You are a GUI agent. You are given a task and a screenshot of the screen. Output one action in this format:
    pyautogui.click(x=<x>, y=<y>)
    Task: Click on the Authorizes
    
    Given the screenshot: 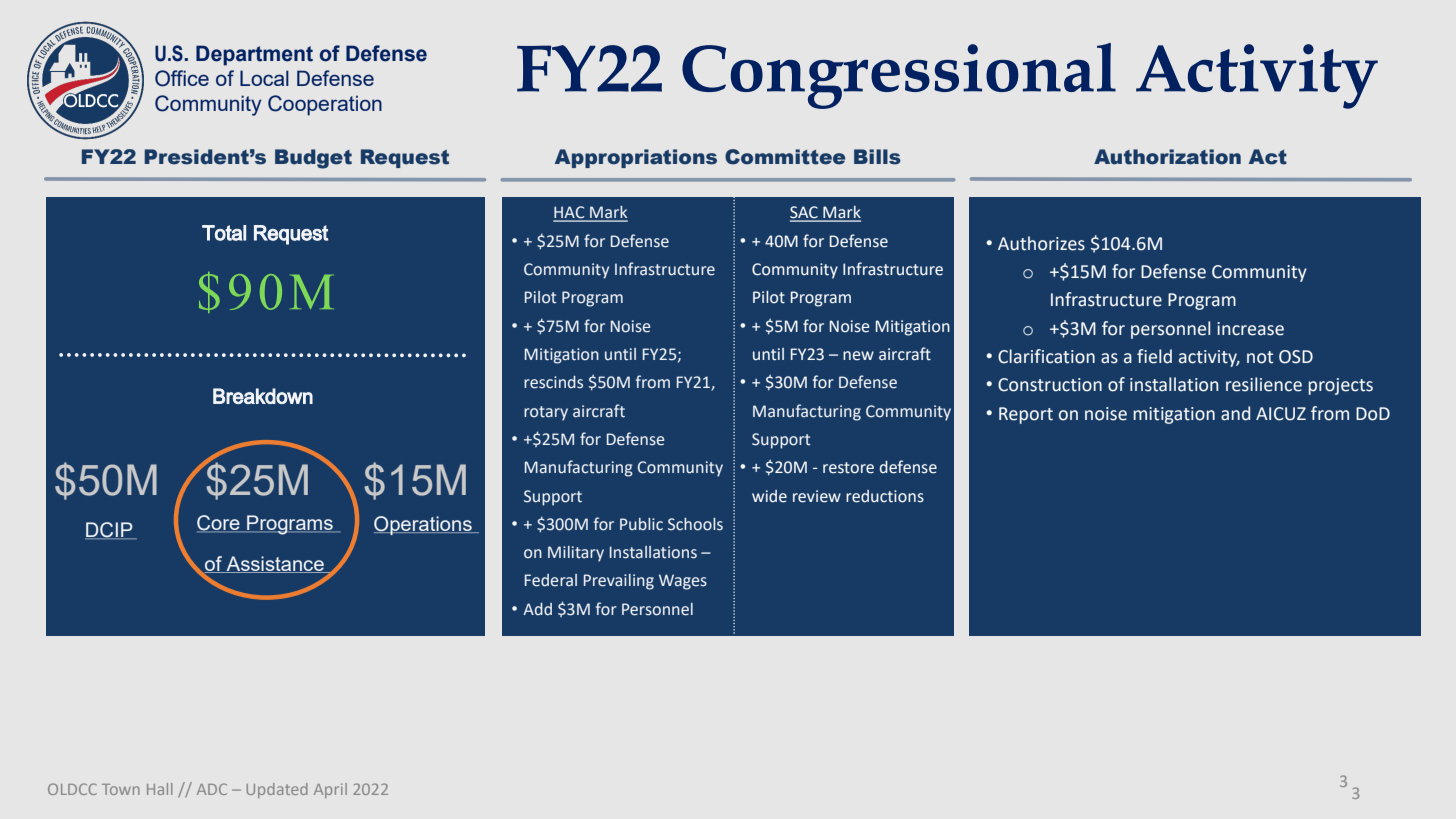 What is the action you would take?
    pyautogui.click(x=1041, y=243)
